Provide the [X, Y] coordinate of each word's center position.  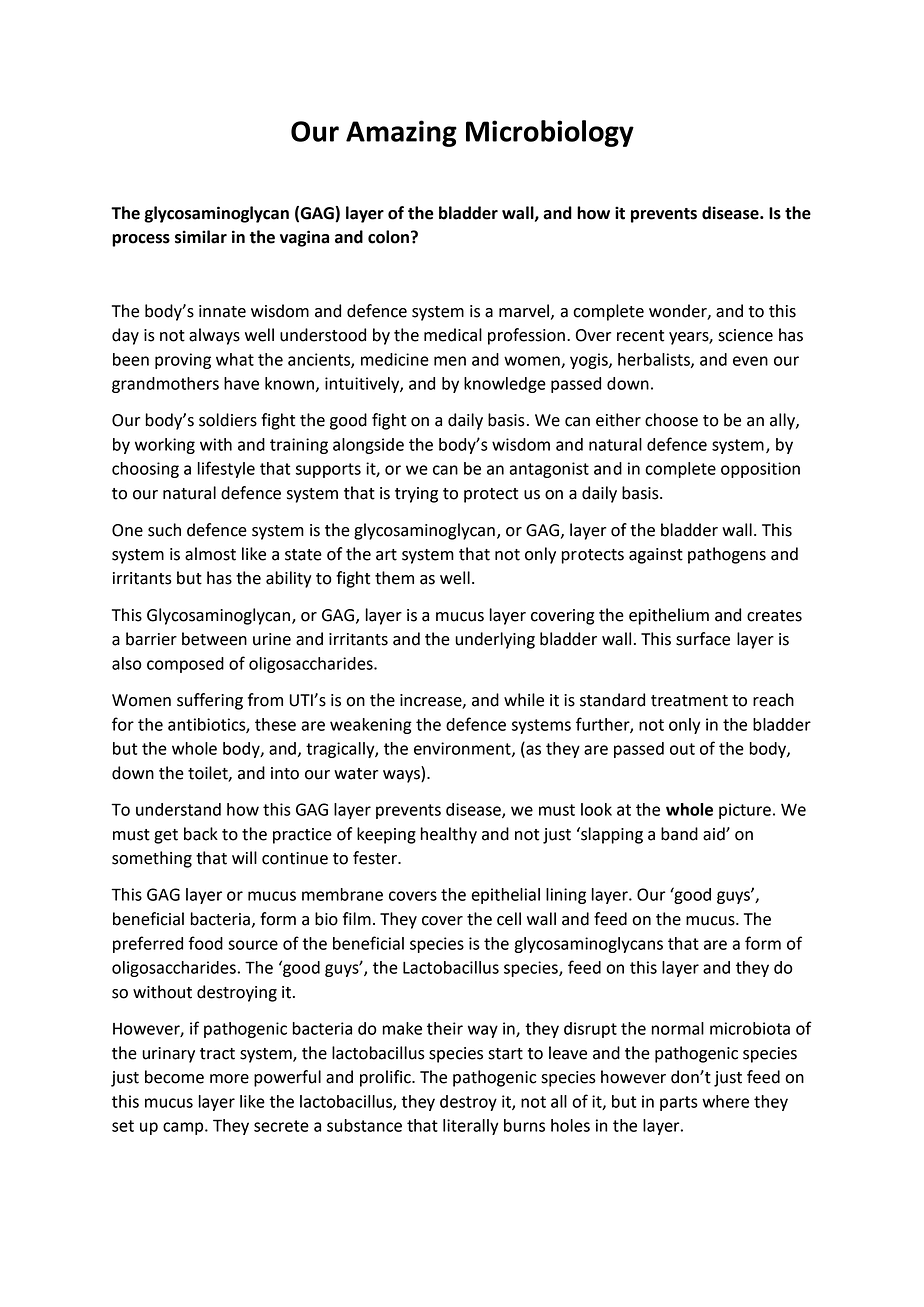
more [229, 1079]
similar [201, 237]
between [214, 639]
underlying [495, 640]
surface [703, 639]
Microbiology [550, 133]
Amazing [401, 133]
